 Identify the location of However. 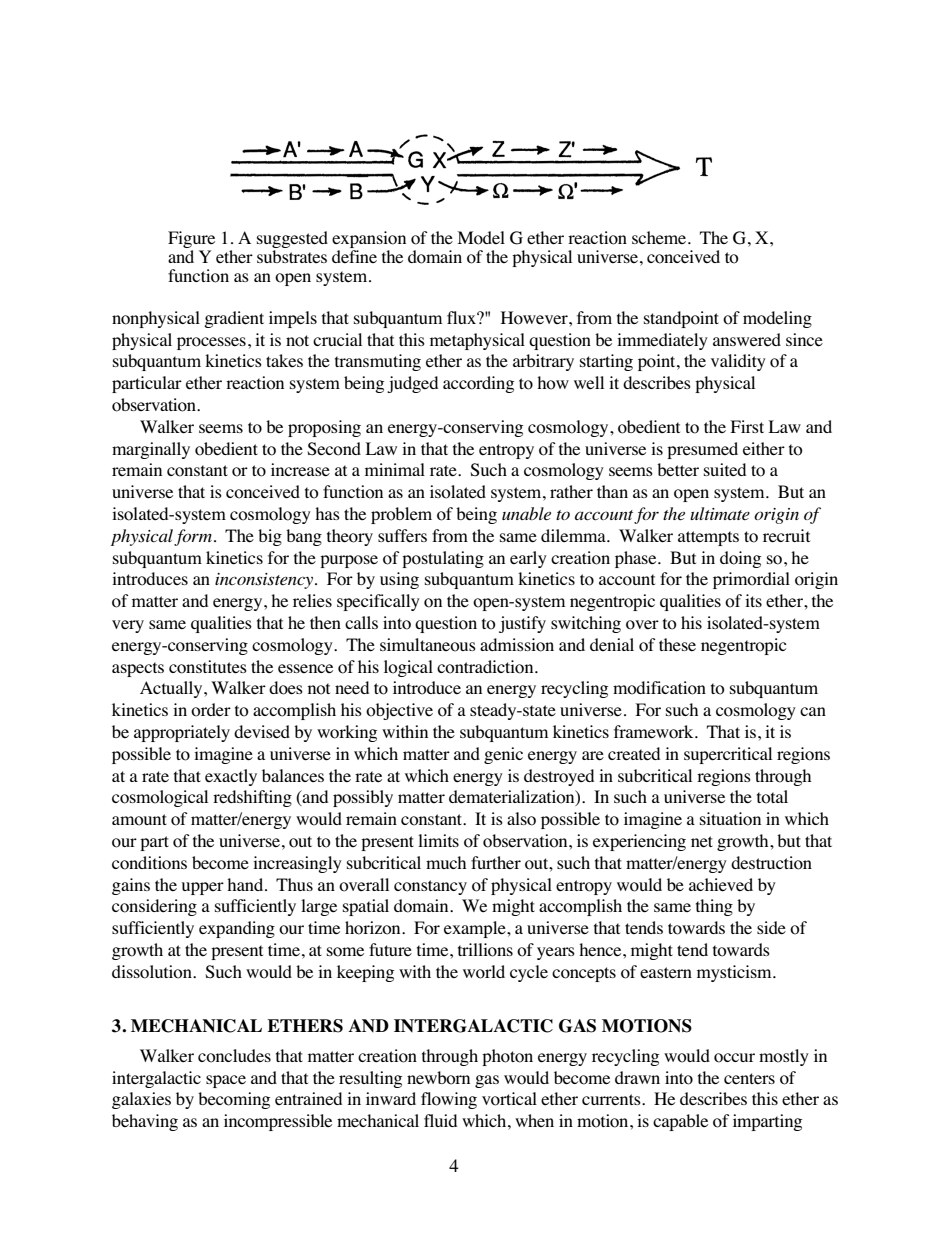
(535, 318).
